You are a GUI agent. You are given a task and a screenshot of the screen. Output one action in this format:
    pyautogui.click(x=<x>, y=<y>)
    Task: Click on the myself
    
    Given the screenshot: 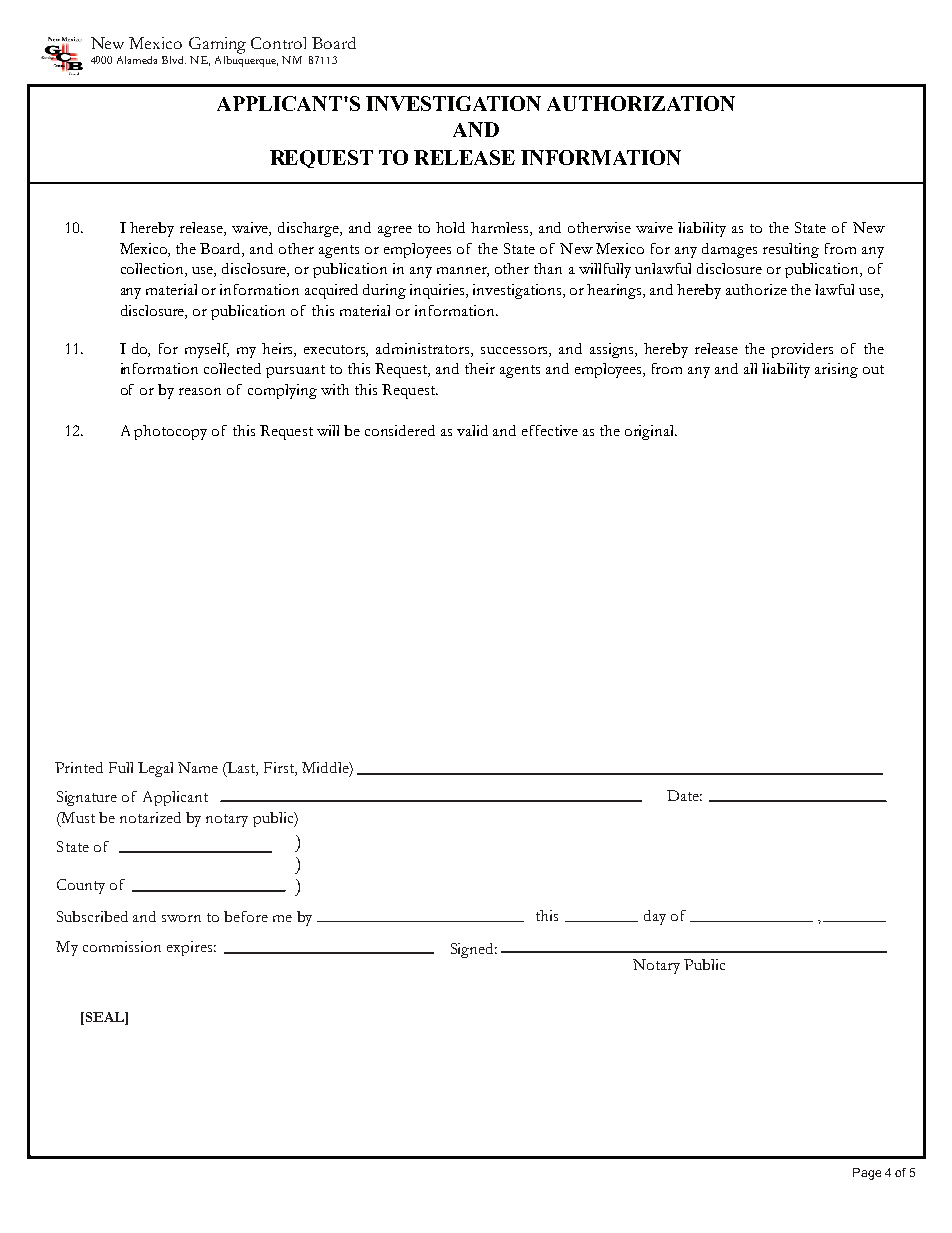 What is the action you would take?
    pyautogui.click(x=207, y=350)
